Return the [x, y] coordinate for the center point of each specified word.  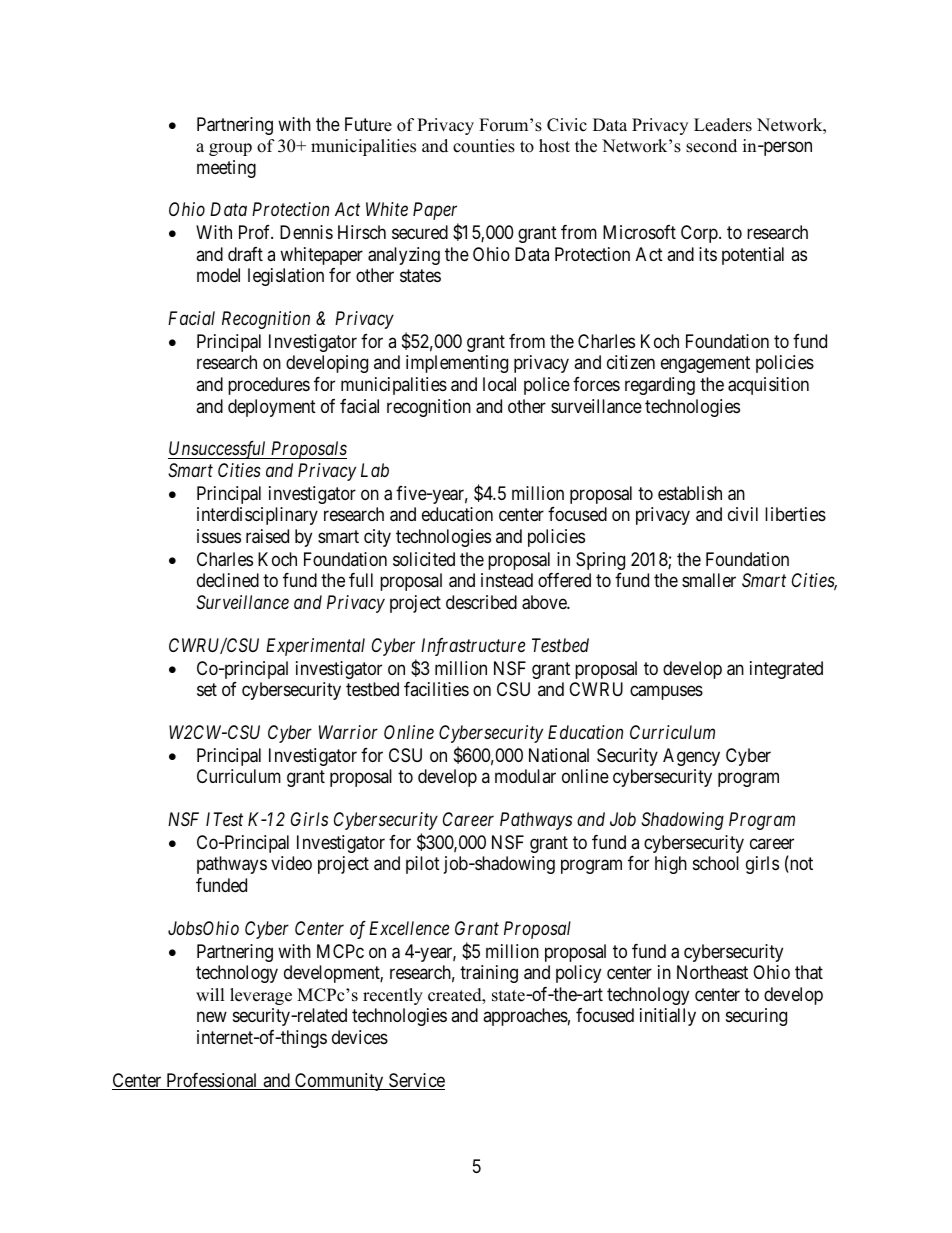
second [711, 146]
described [481, 602]
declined [228, 580]
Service [416, 1081]
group [230, 149]
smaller [709, 580]
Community [339, 1082]
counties [484, 146]
